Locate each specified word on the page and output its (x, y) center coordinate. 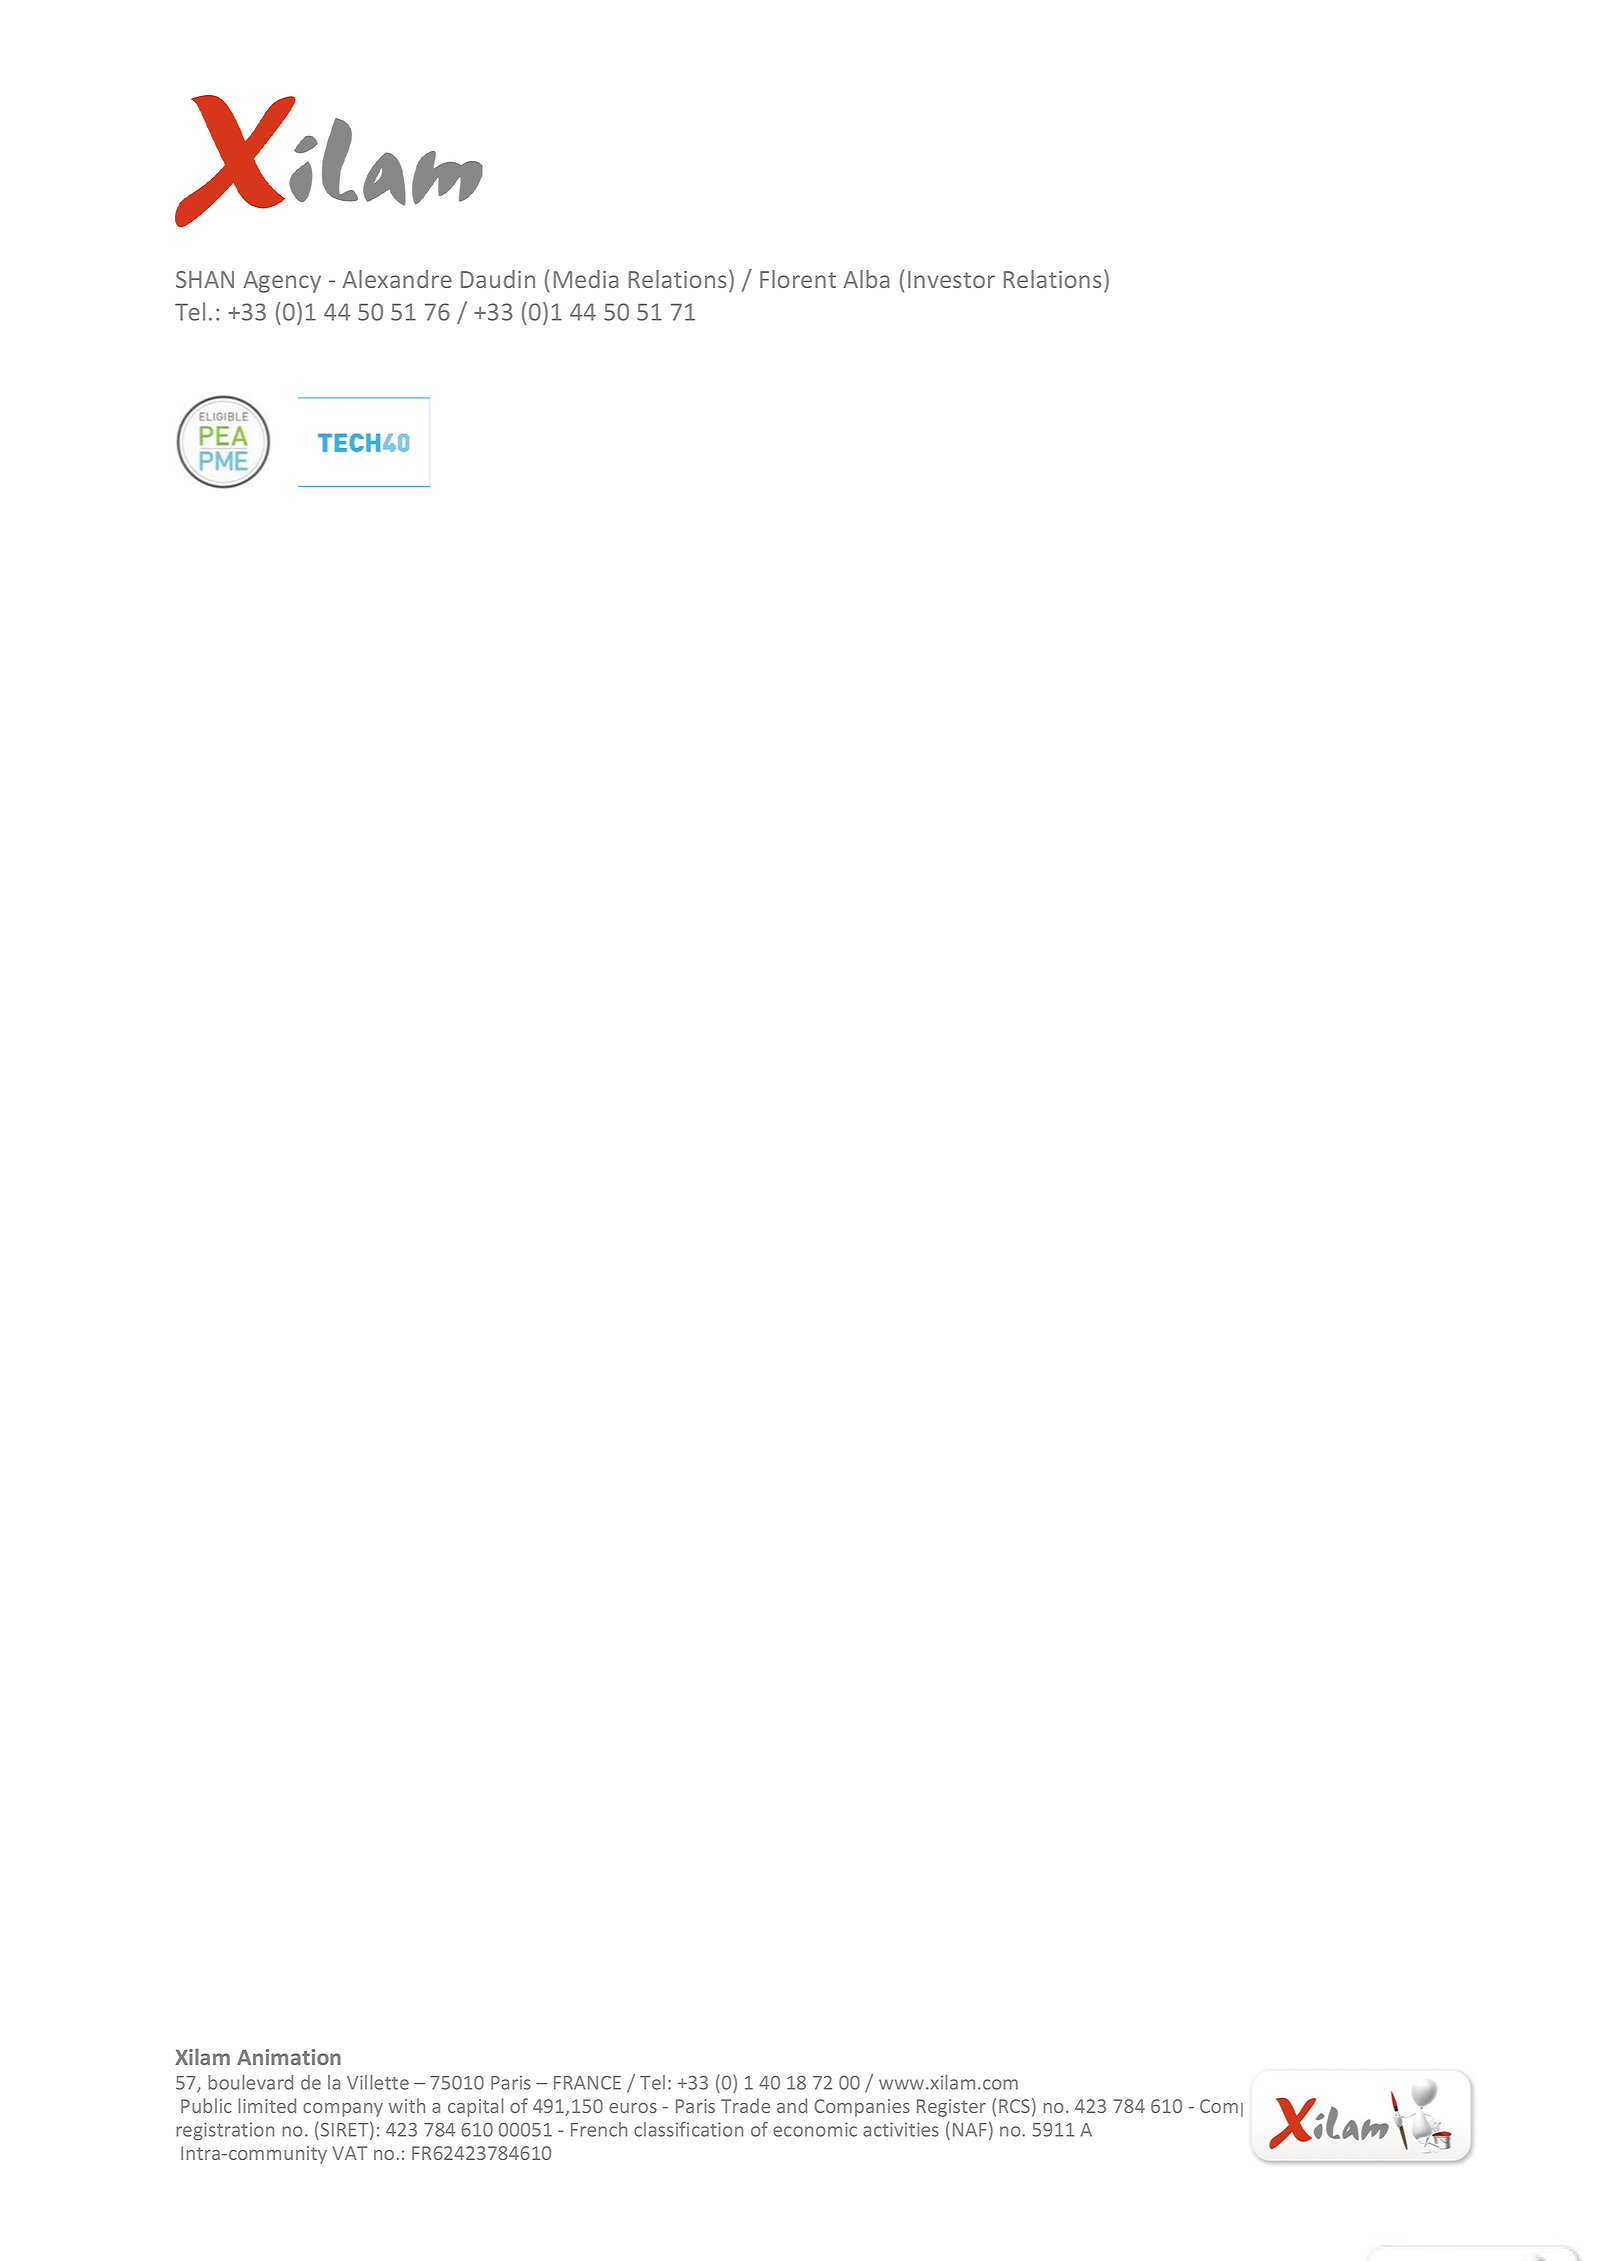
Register (951, 2108)
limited (267, 2105)
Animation (289, 2057)
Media (586, 279)
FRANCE (587, 2083)
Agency (282, 282)
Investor (951, 279)
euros (633, 2108)
